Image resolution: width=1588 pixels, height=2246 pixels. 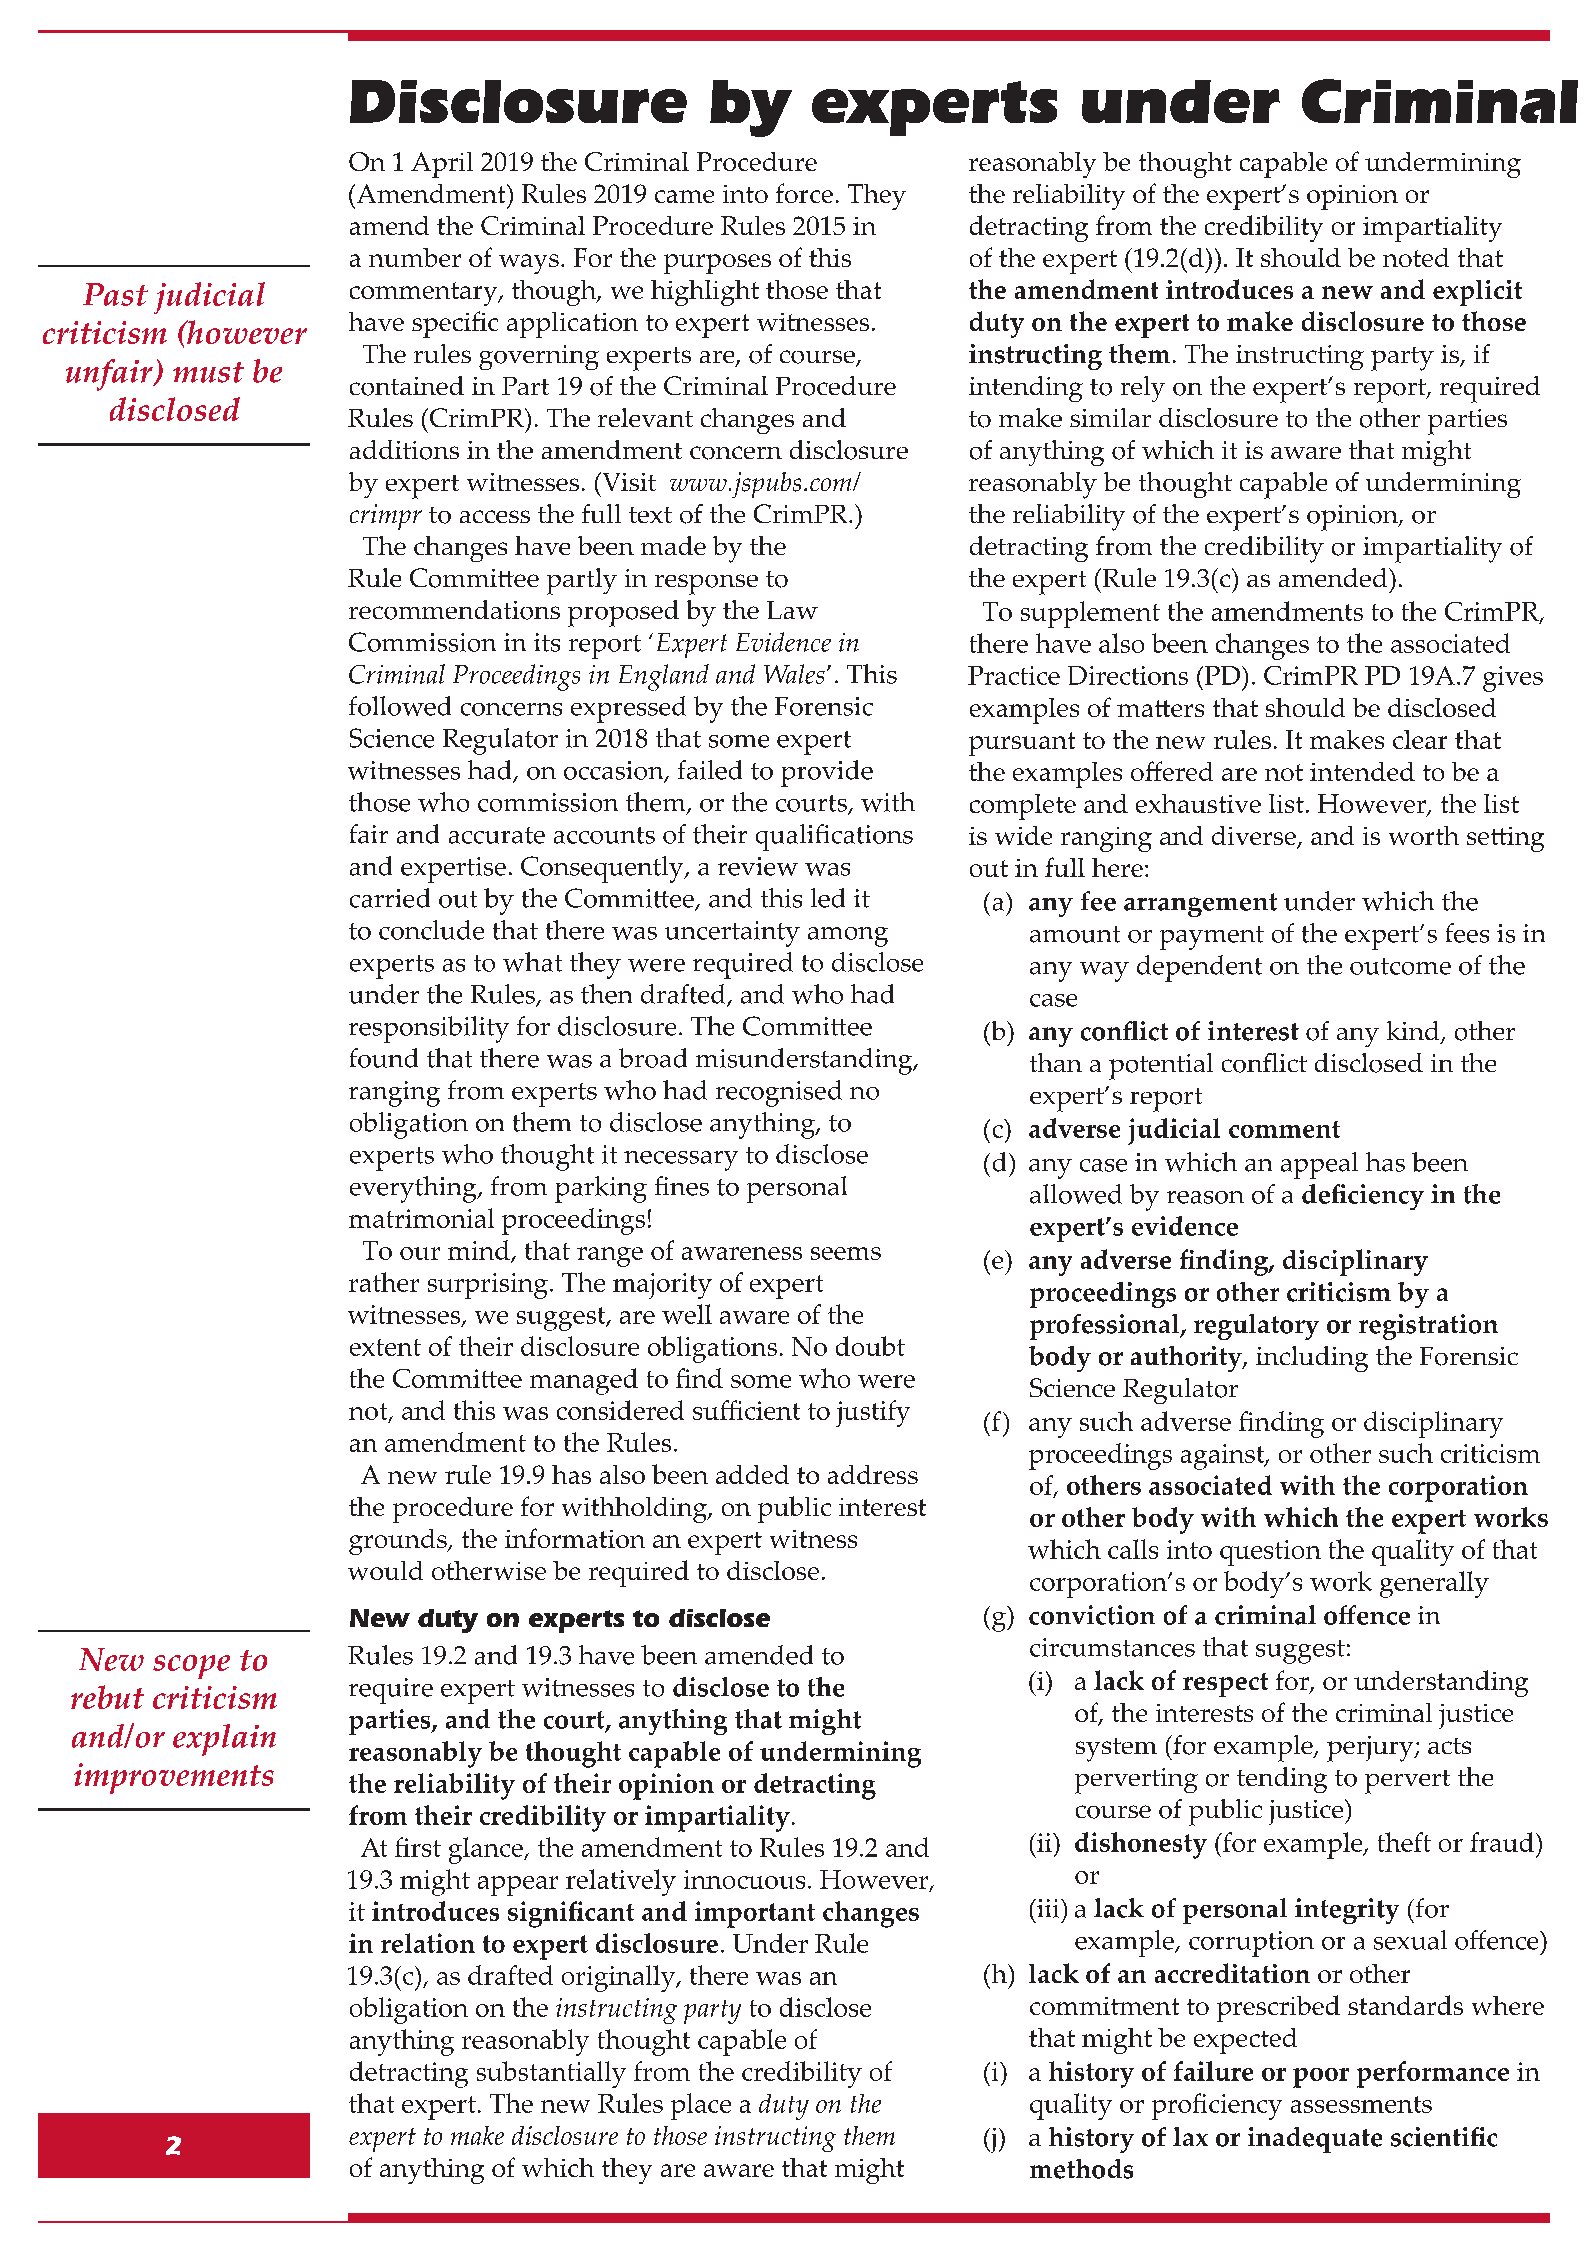 What do you see at coordinates (1416, 257) in the screenshot?
I see `noted` at bounding box center [1416, 257].
